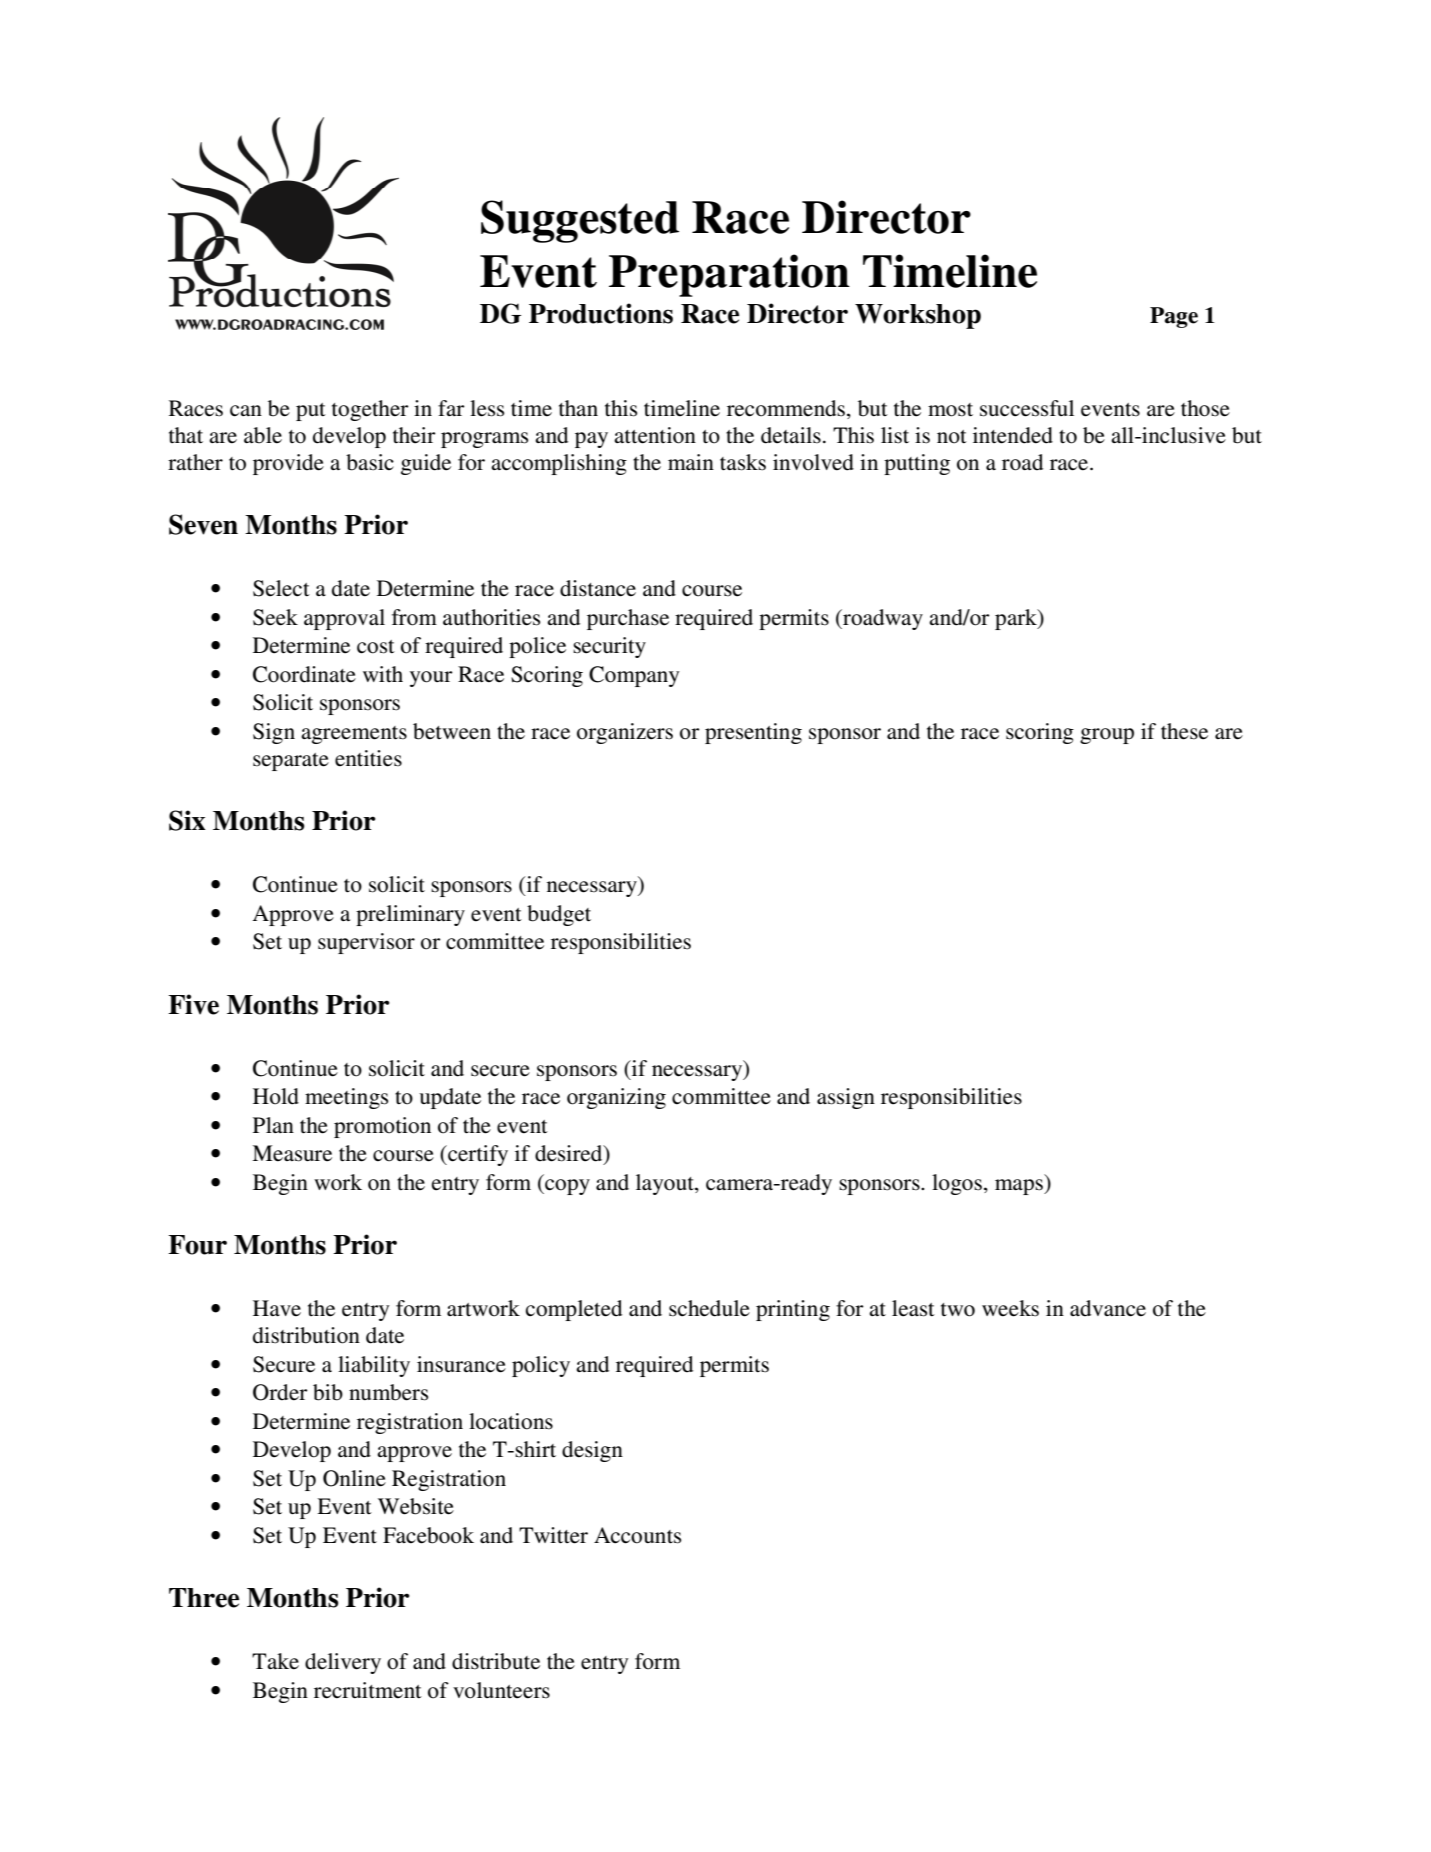 This page has width=1431, height=1852. Describe the element at coordinates (628, 619) in the page. I see `purchase` at that location.
